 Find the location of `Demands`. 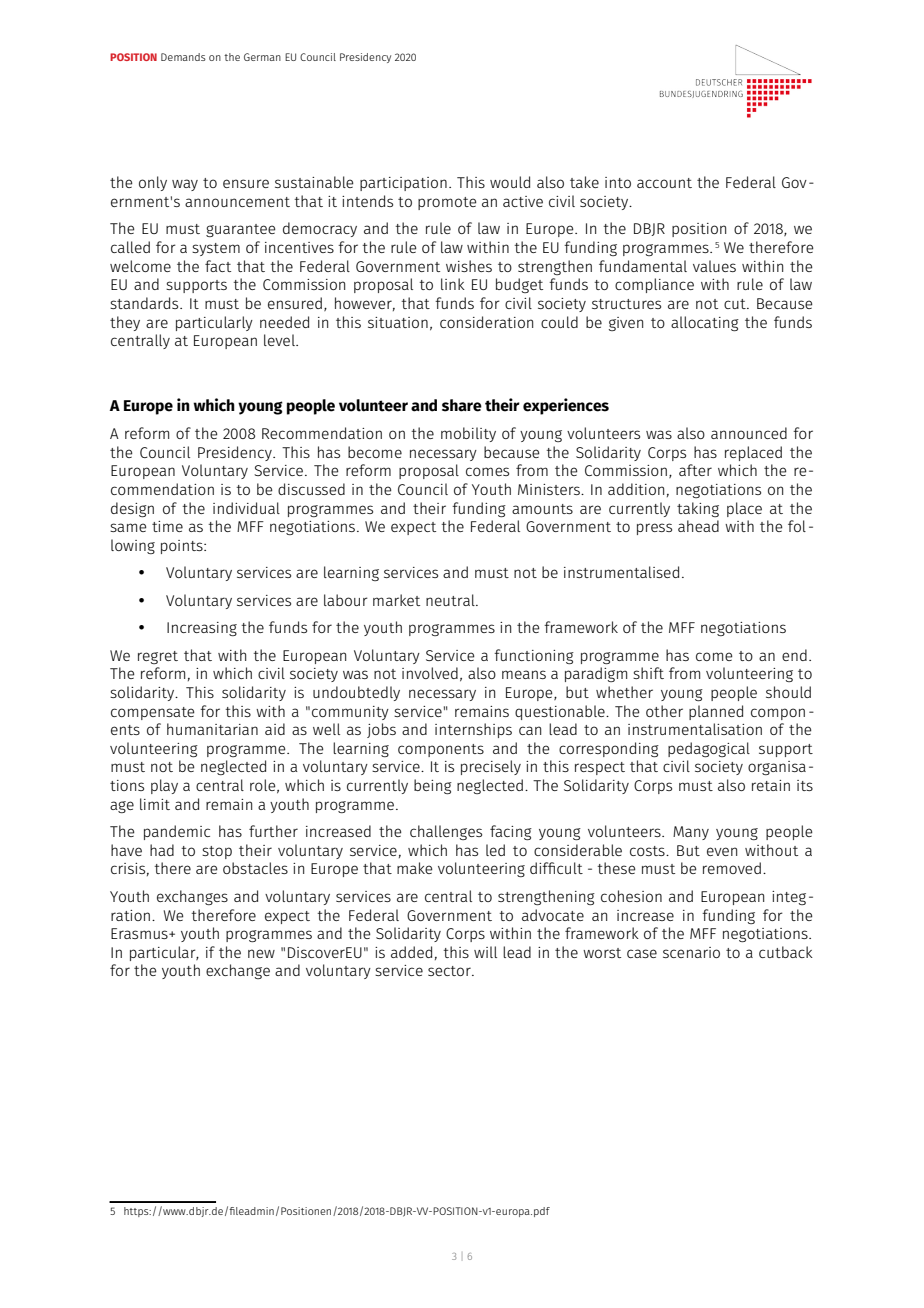

Demands is located at coordinates (183, 57).
